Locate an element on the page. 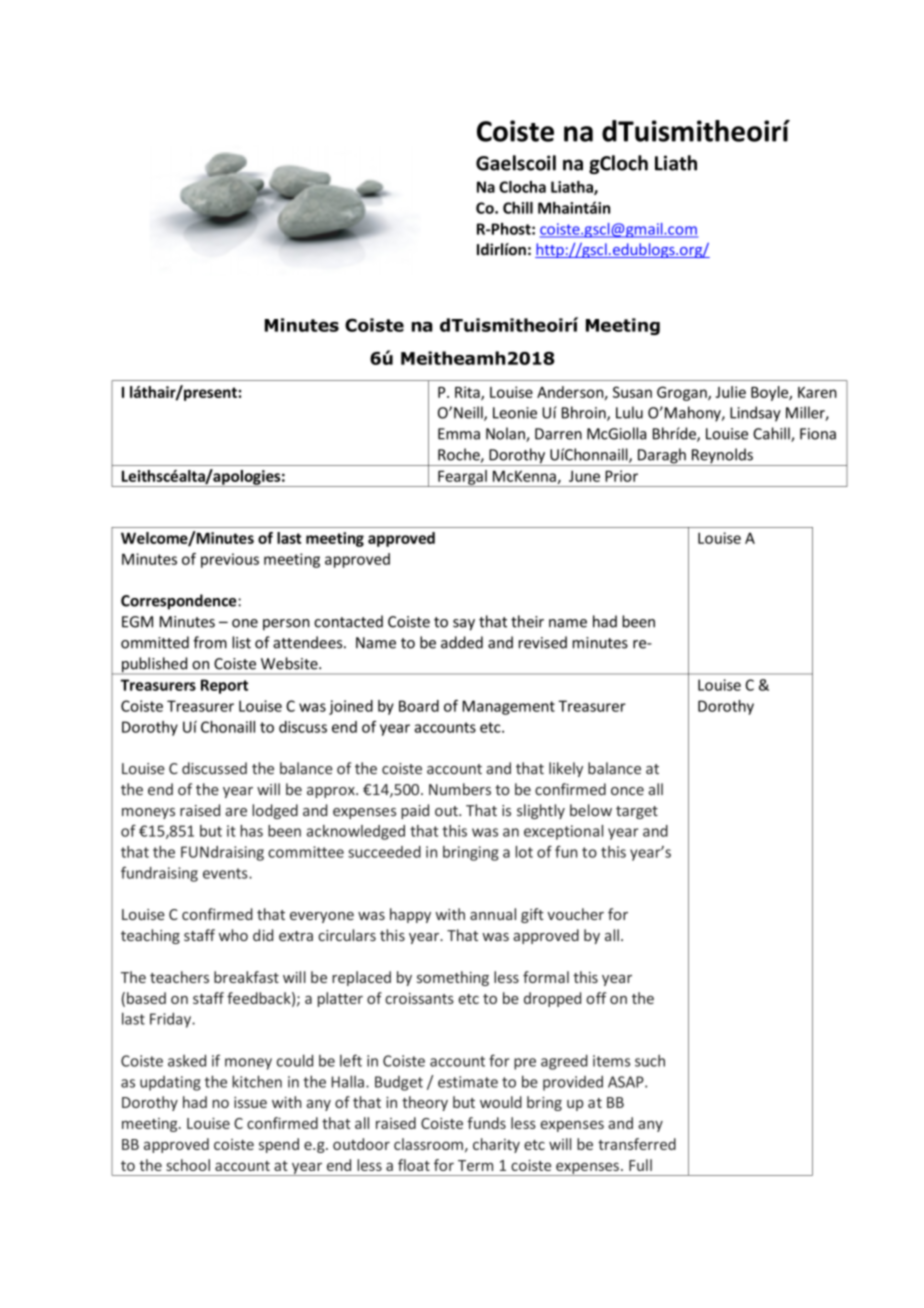 This document has width=924, height=1308. spend is located at coordinates (279, 1145).
